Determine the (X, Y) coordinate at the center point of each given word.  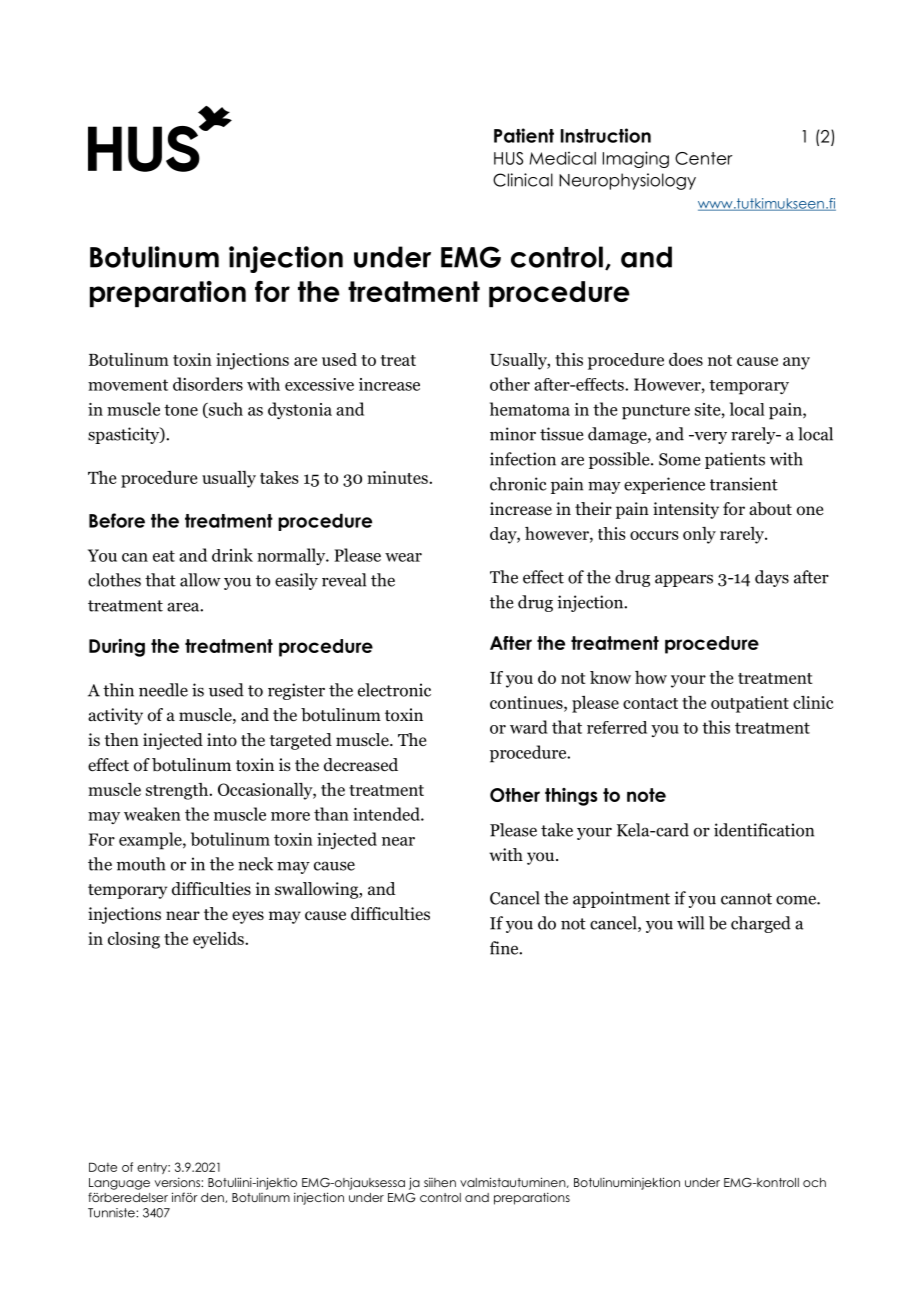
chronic (518, 484)
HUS (508, 158)
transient (744, 484)
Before (117, 520)
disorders (208, 384)
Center (704, 158)
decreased (361, 765)
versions (178, 1182)
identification (764, 830)
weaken (152, 814)
